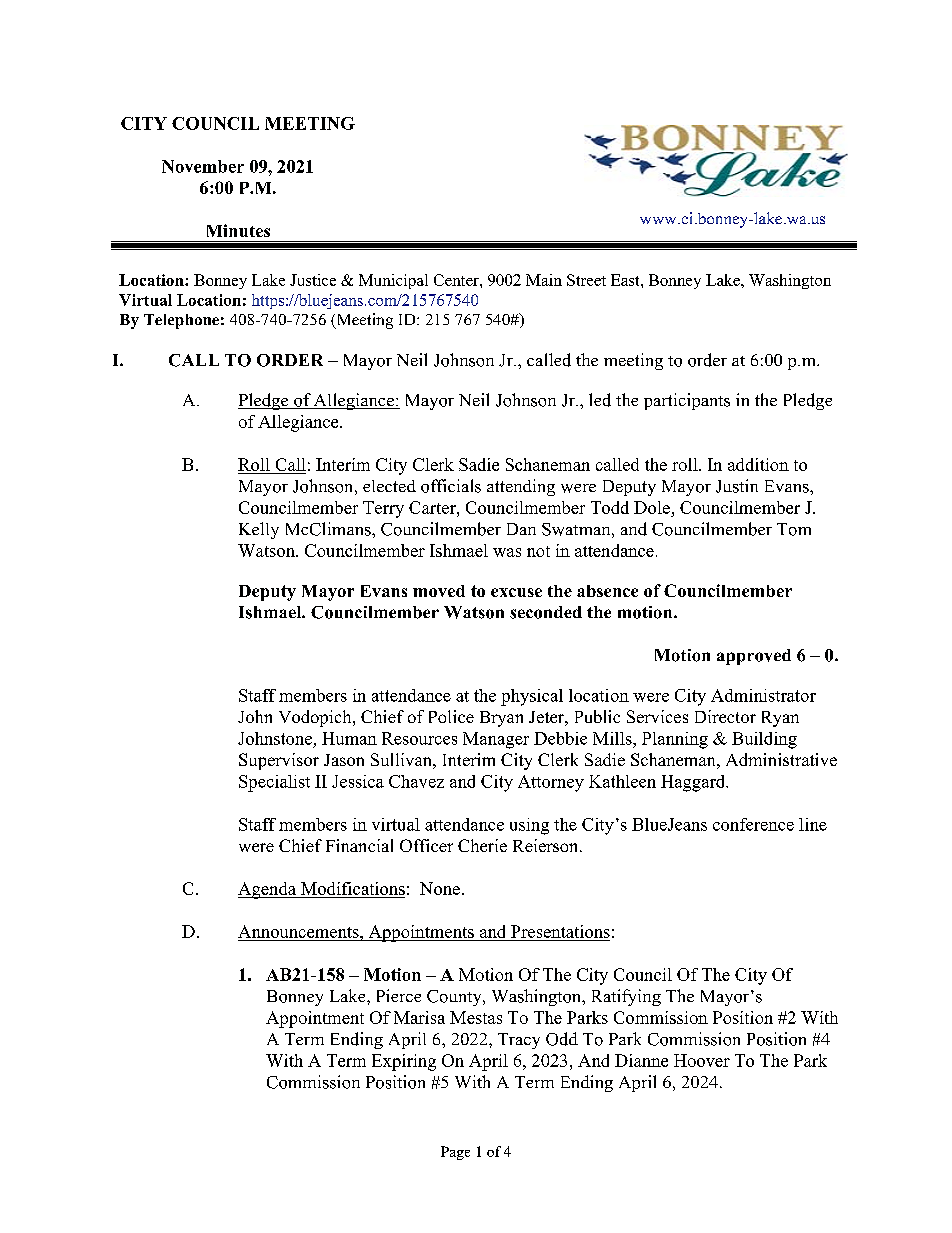  What do you see at coordinates (238, 230) in the screenshot?
I see `Minutes` at bounding box center [238, 230].
